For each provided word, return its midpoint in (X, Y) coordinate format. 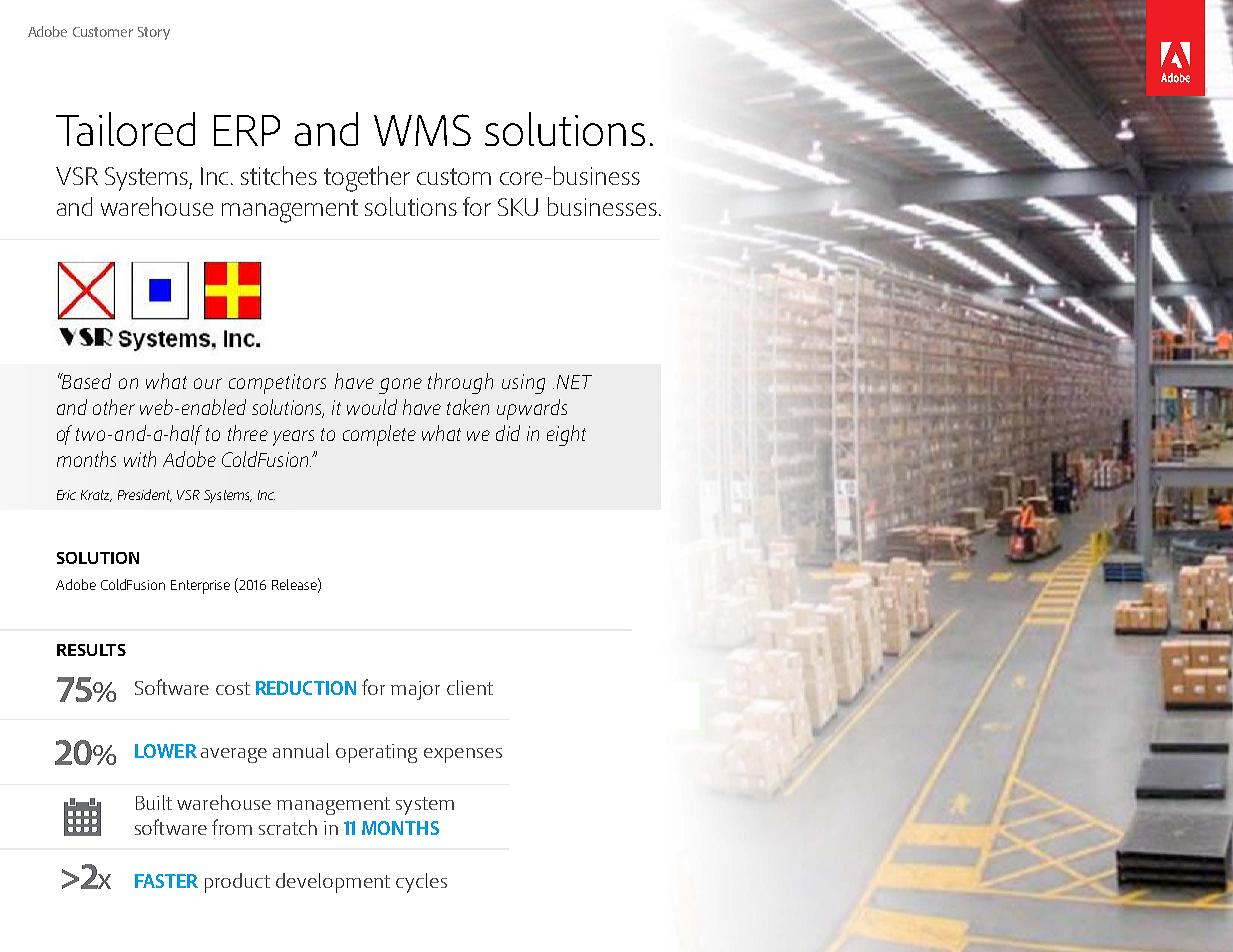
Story (154, 33)
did (508, 433)
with (140, 459)
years (293, 438)
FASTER (166, 881)
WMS (422, 130)
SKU (518, 207)
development (333, 883)
